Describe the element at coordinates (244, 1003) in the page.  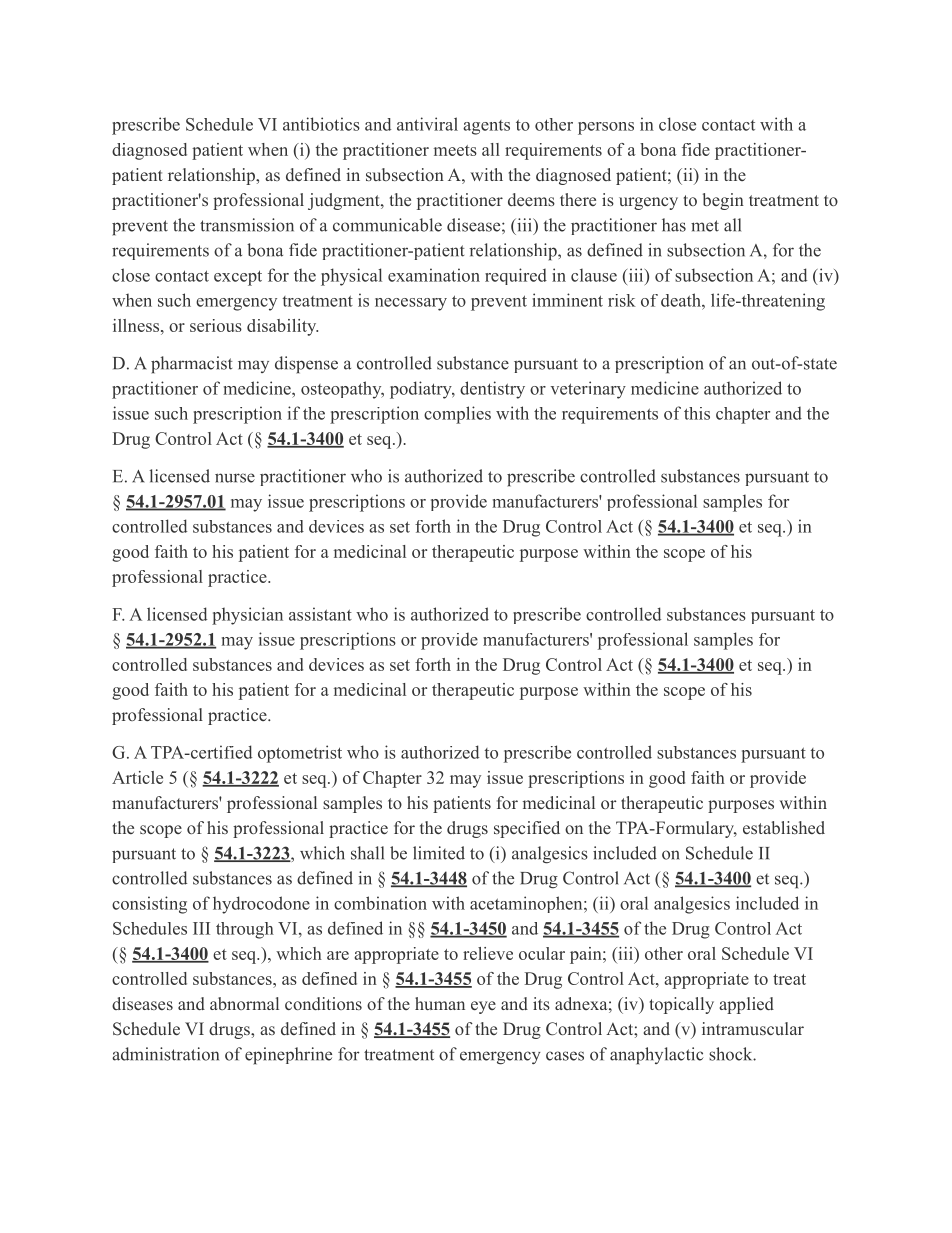
I see `abnormal` at that location.
